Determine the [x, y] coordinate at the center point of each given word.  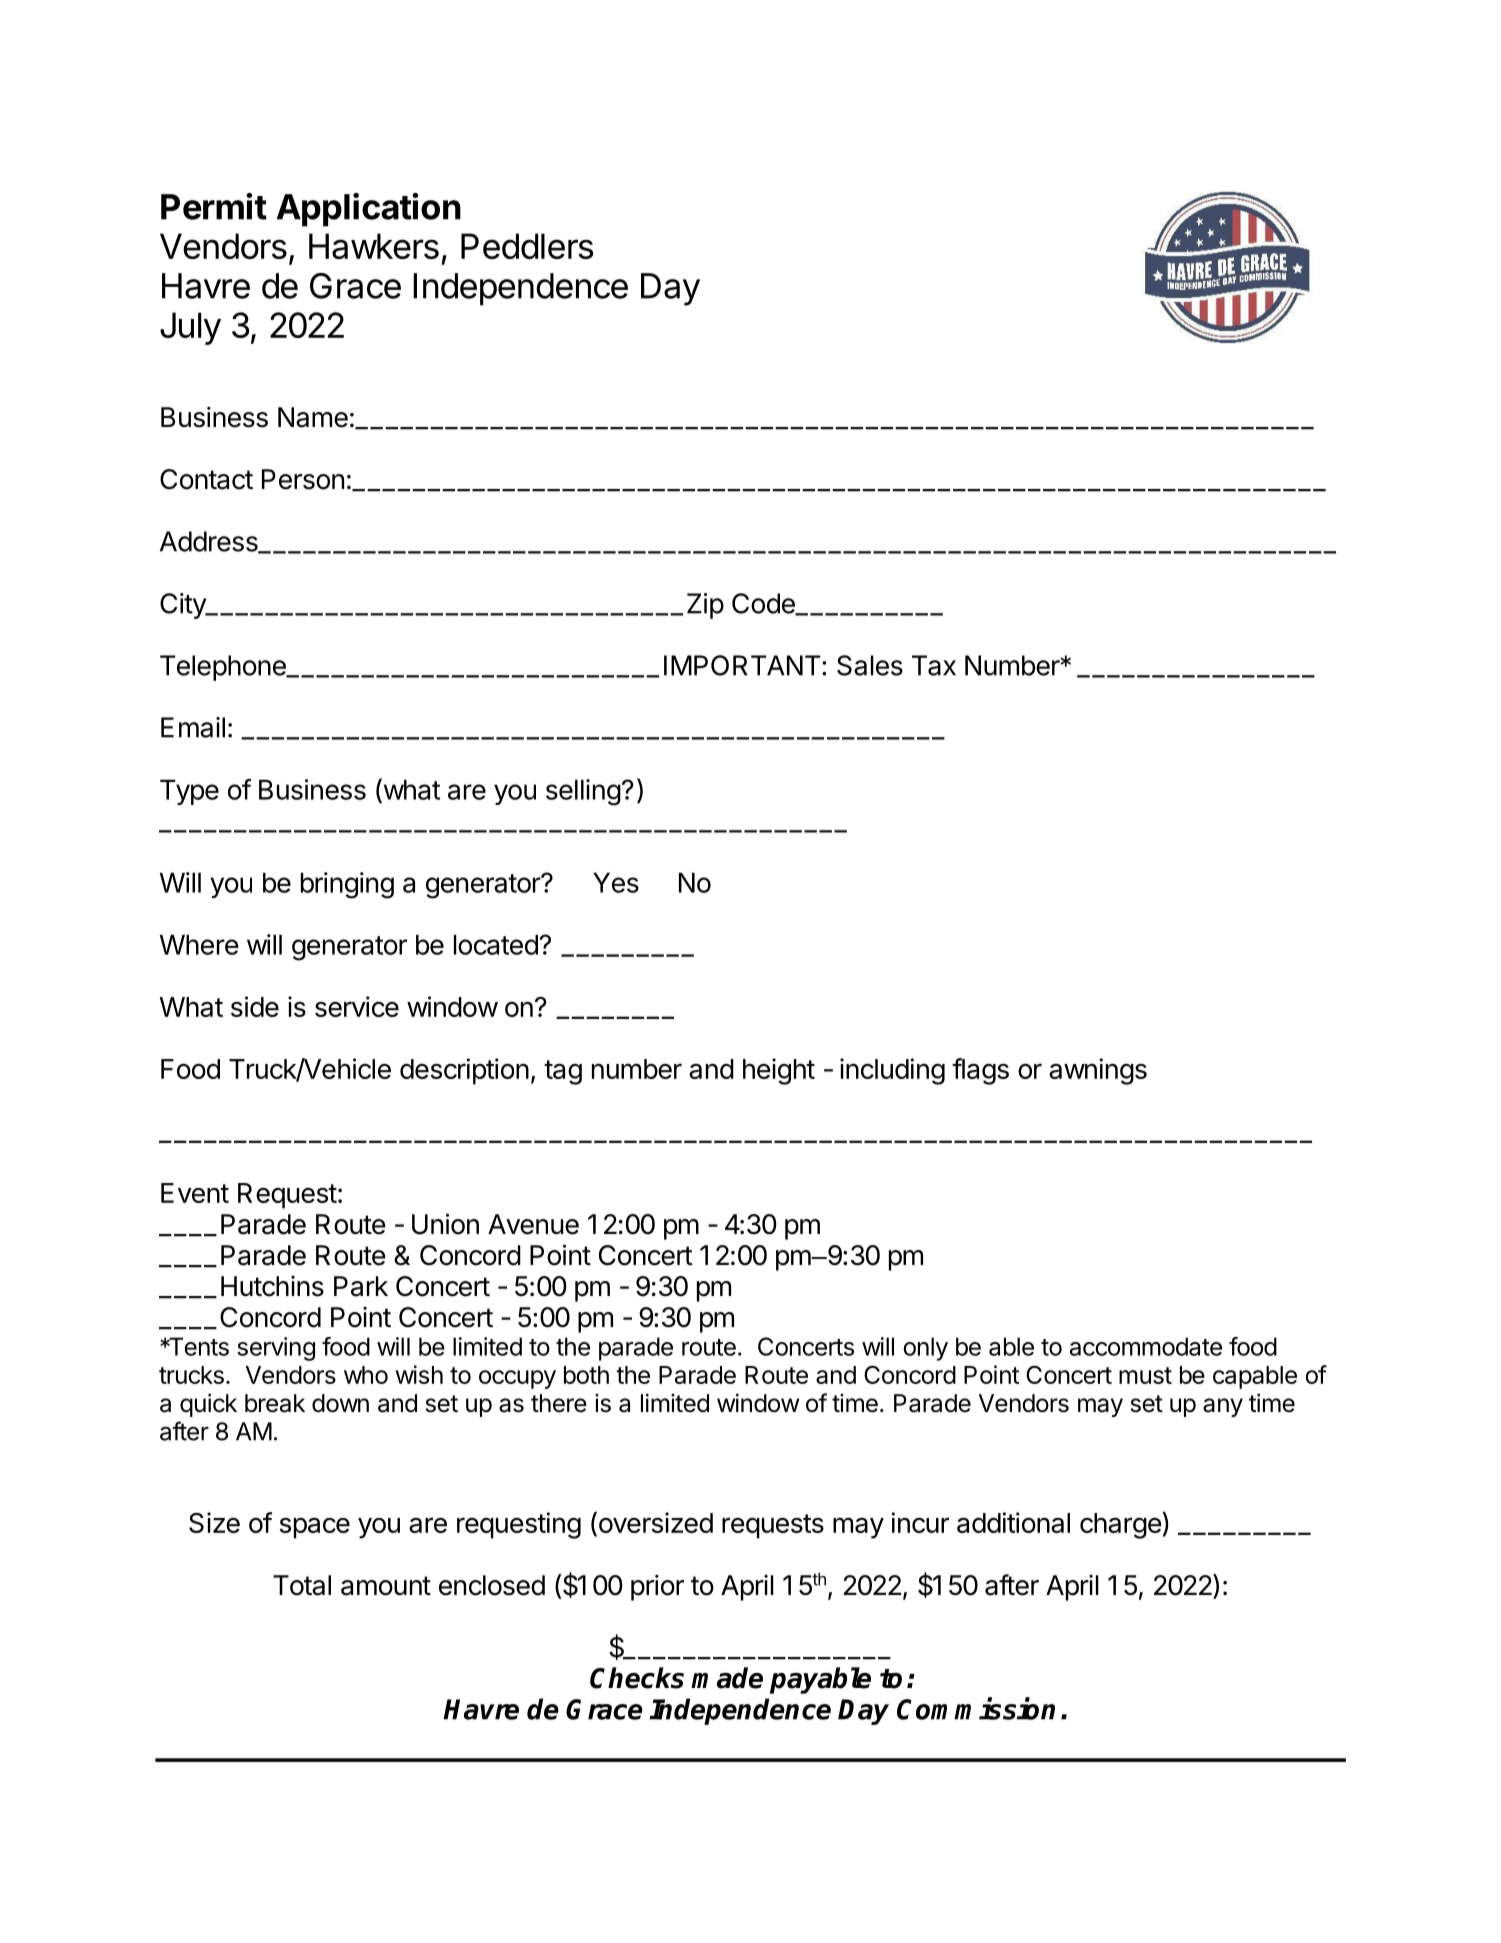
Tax [934, 665]
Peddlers [527, 246]
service [357, 1006]
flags [980, 1071]
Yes [616, 882]
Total [302, 1585]
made [727, 1678]
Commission [976, 1708]
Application [369, 210]
